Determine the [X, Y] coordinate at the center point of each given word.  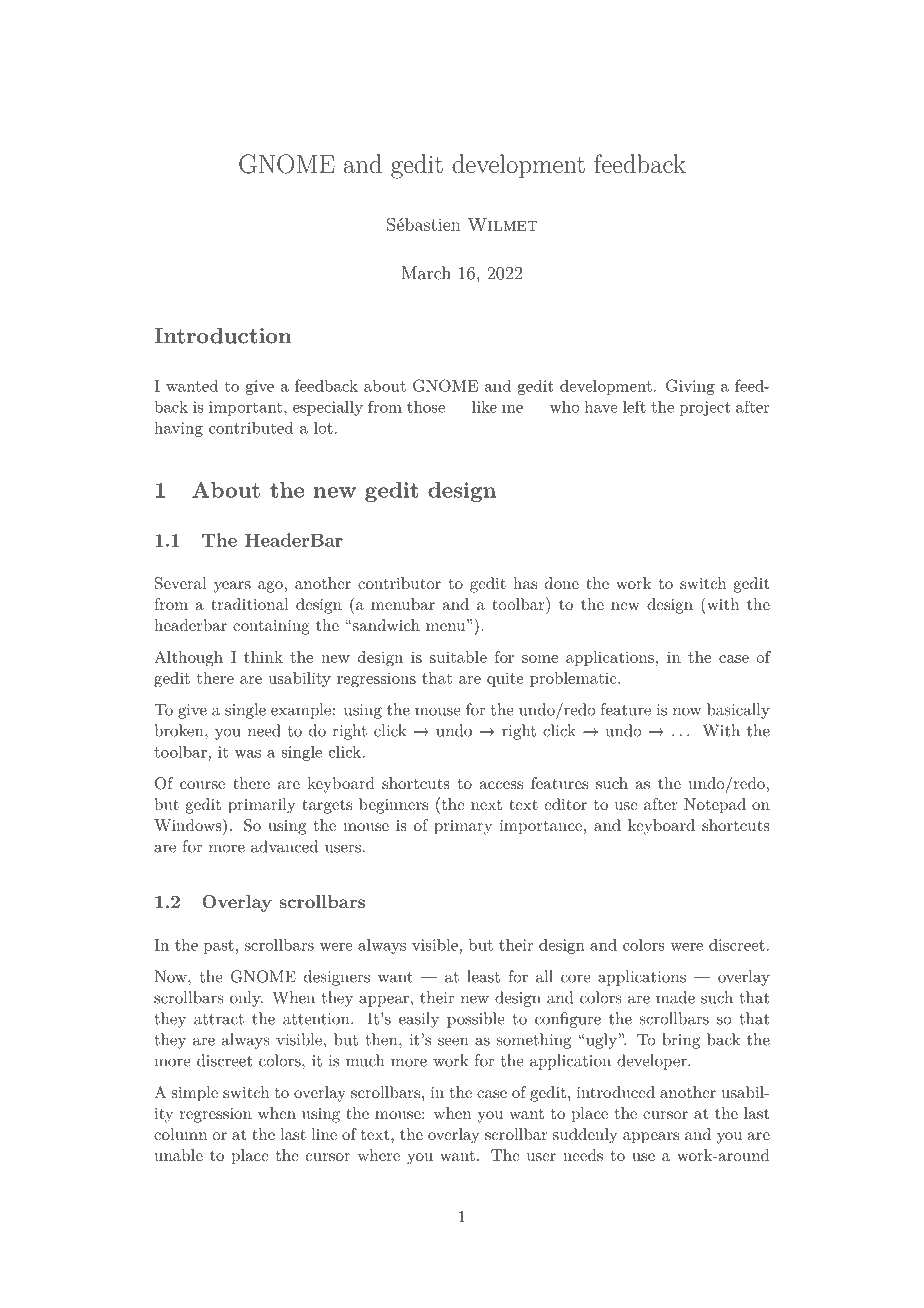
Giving [690, 387]
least [483, 976]
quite [505, 679]
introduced [616, 1092]
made [675, 997]
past [219, 947]
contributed [251, 428]
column [180, 1134]
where [379, 1155]
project [705, 408]
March [426, 273]
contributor [399, 583]
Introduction [223, 336]
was [248, 754]
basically [738, 711]
